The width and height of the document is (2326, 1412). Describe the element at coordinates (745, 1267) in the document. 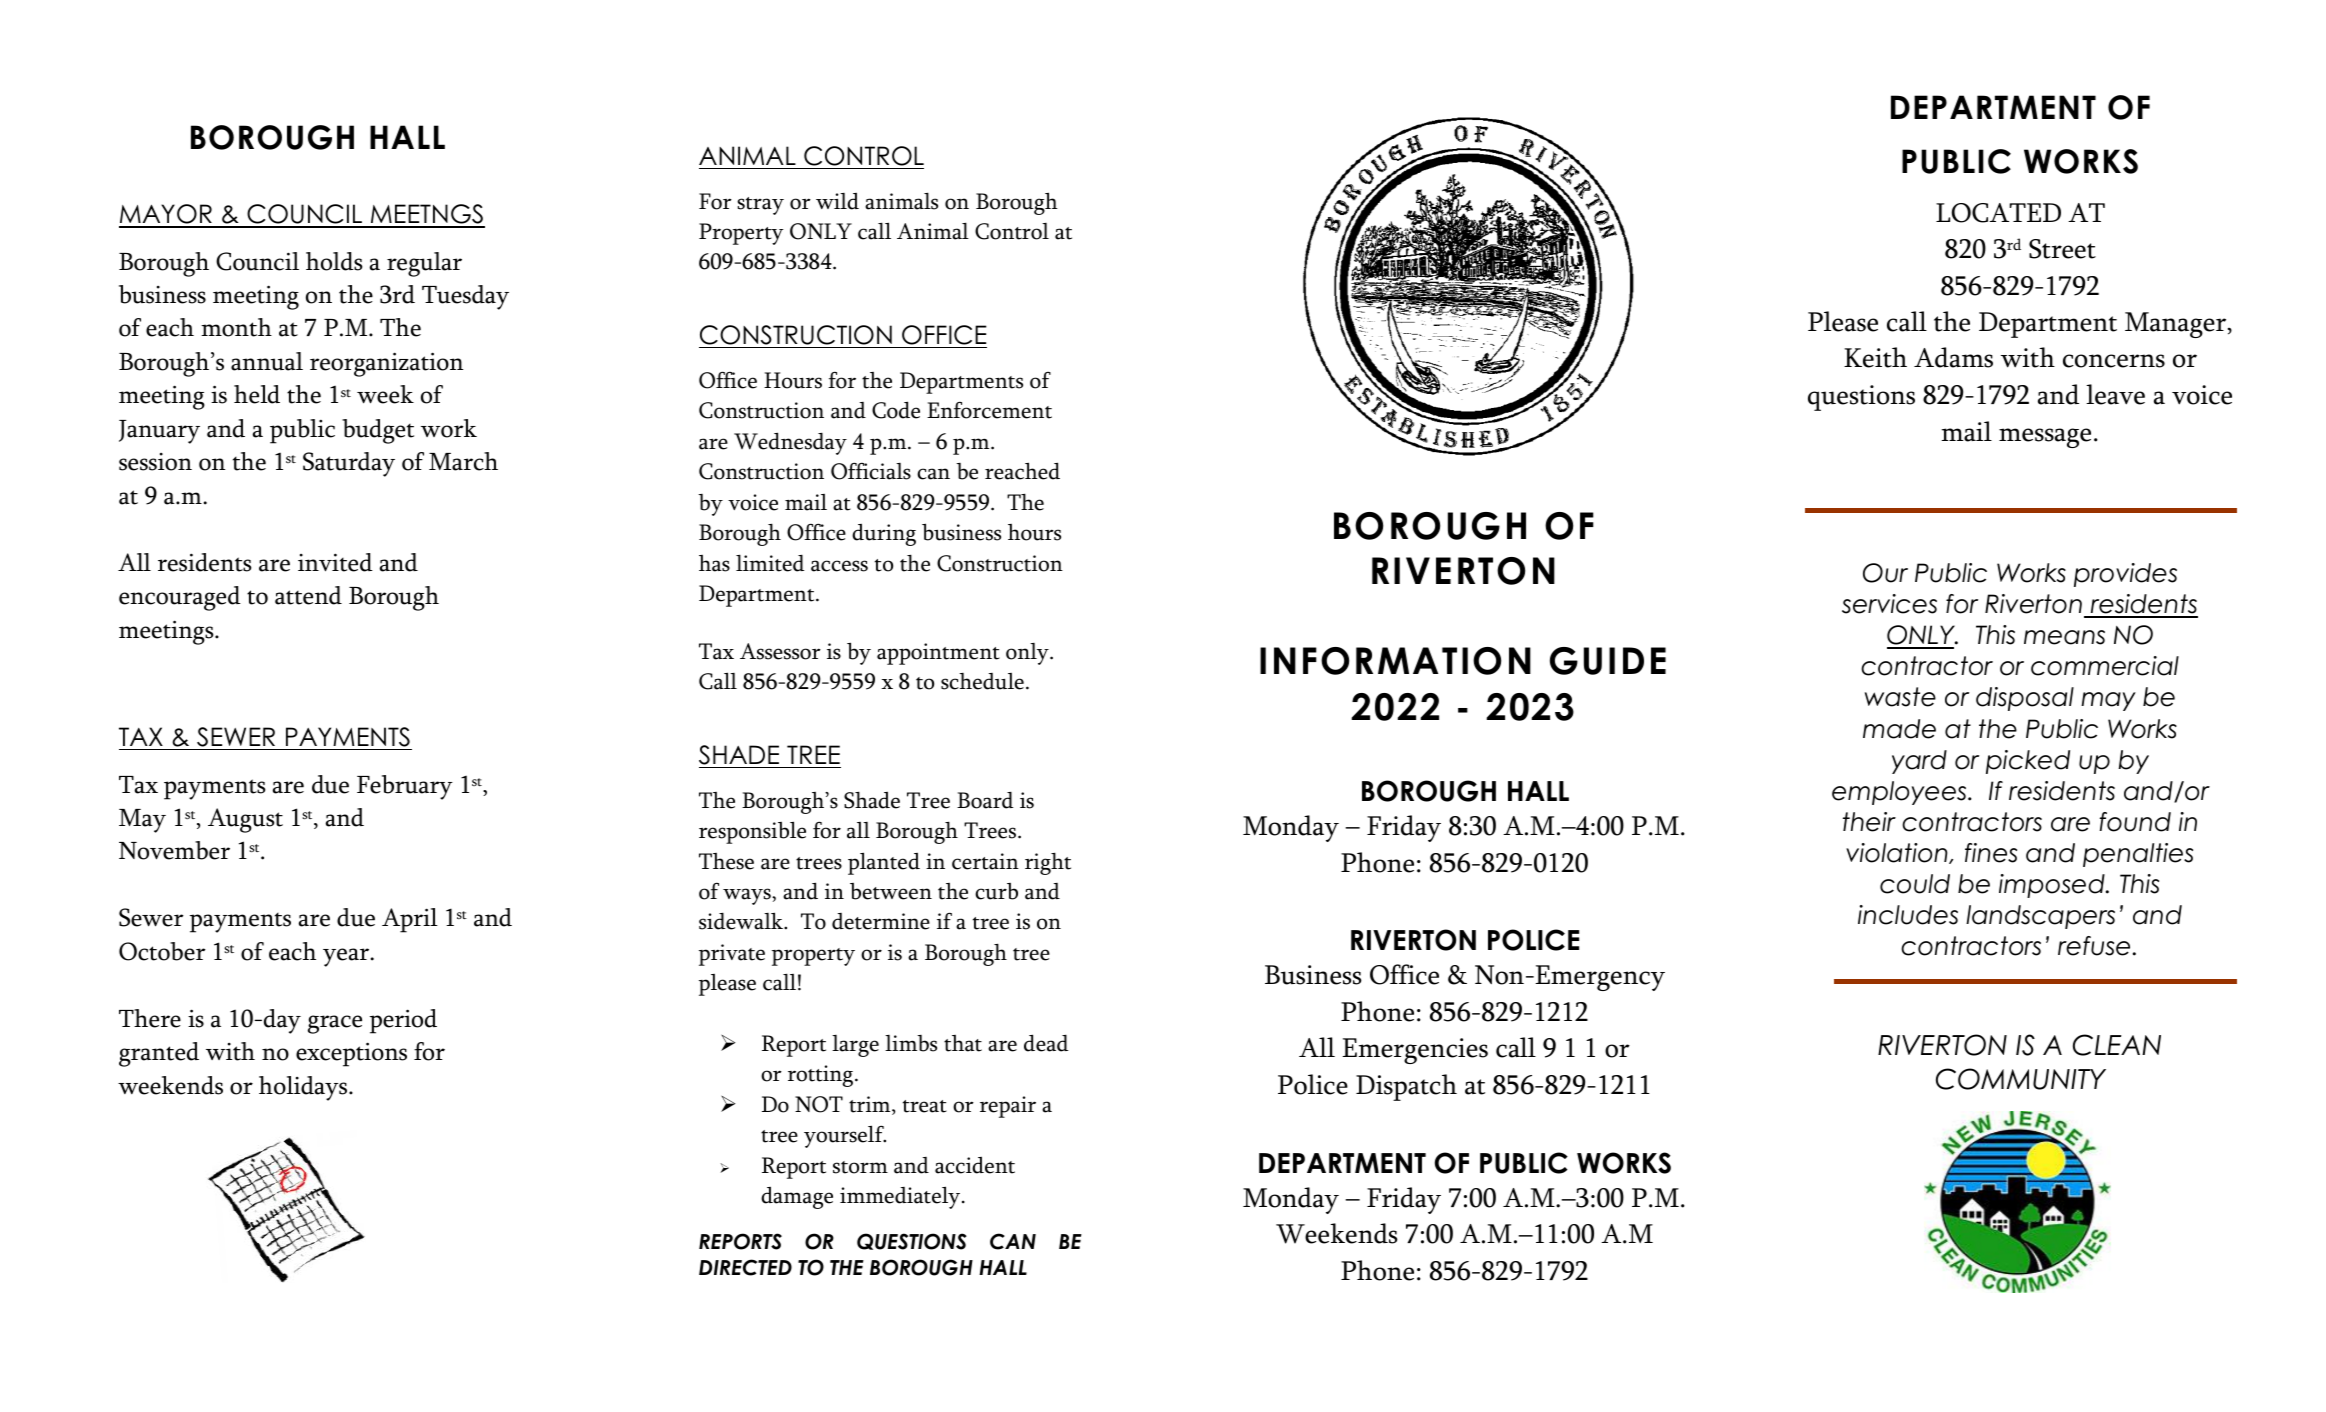

I see `DIRECTED` at that location.
